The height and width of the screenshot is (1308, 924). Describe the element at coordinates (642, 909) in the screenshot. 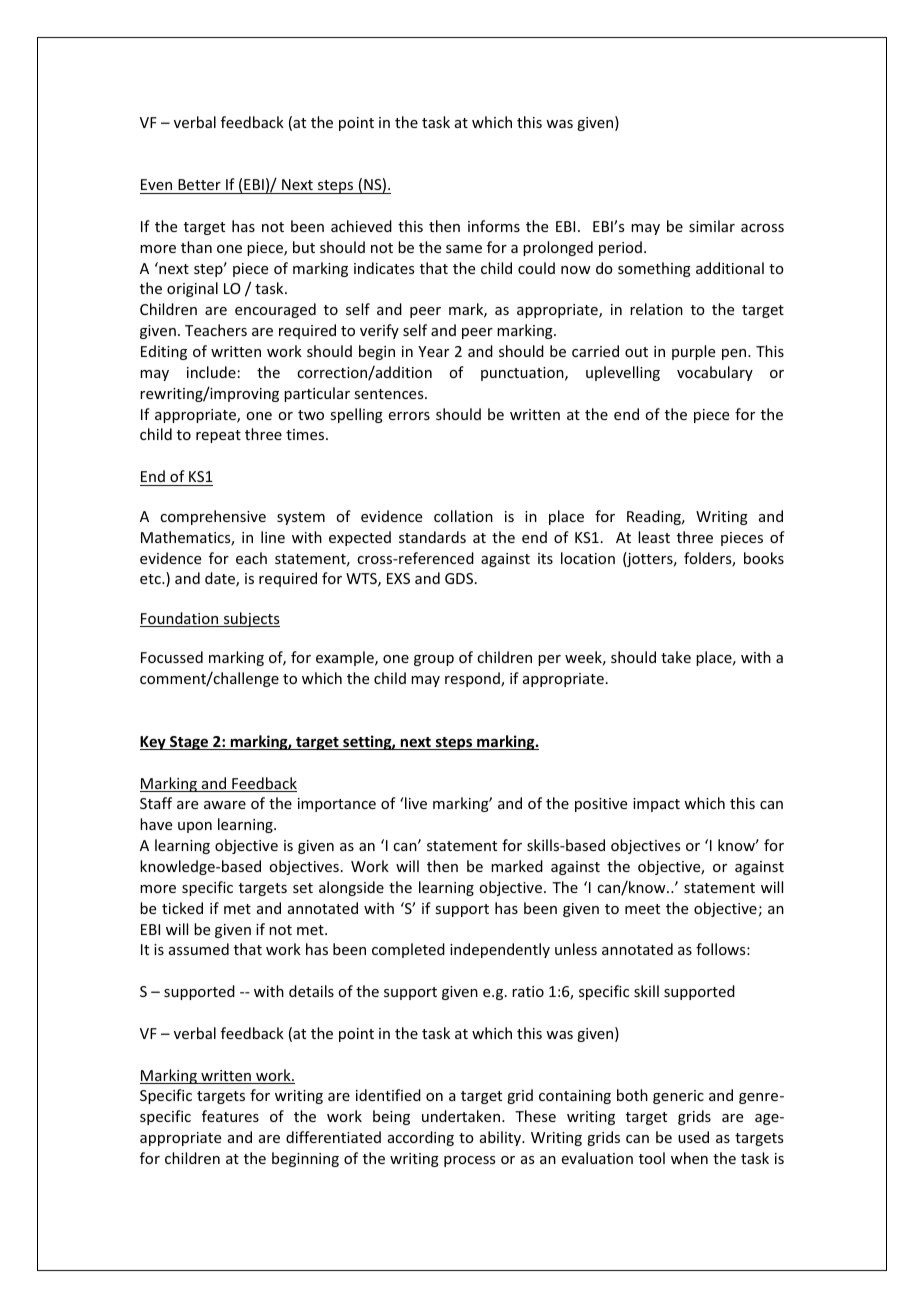

I see `meet` at that location.
